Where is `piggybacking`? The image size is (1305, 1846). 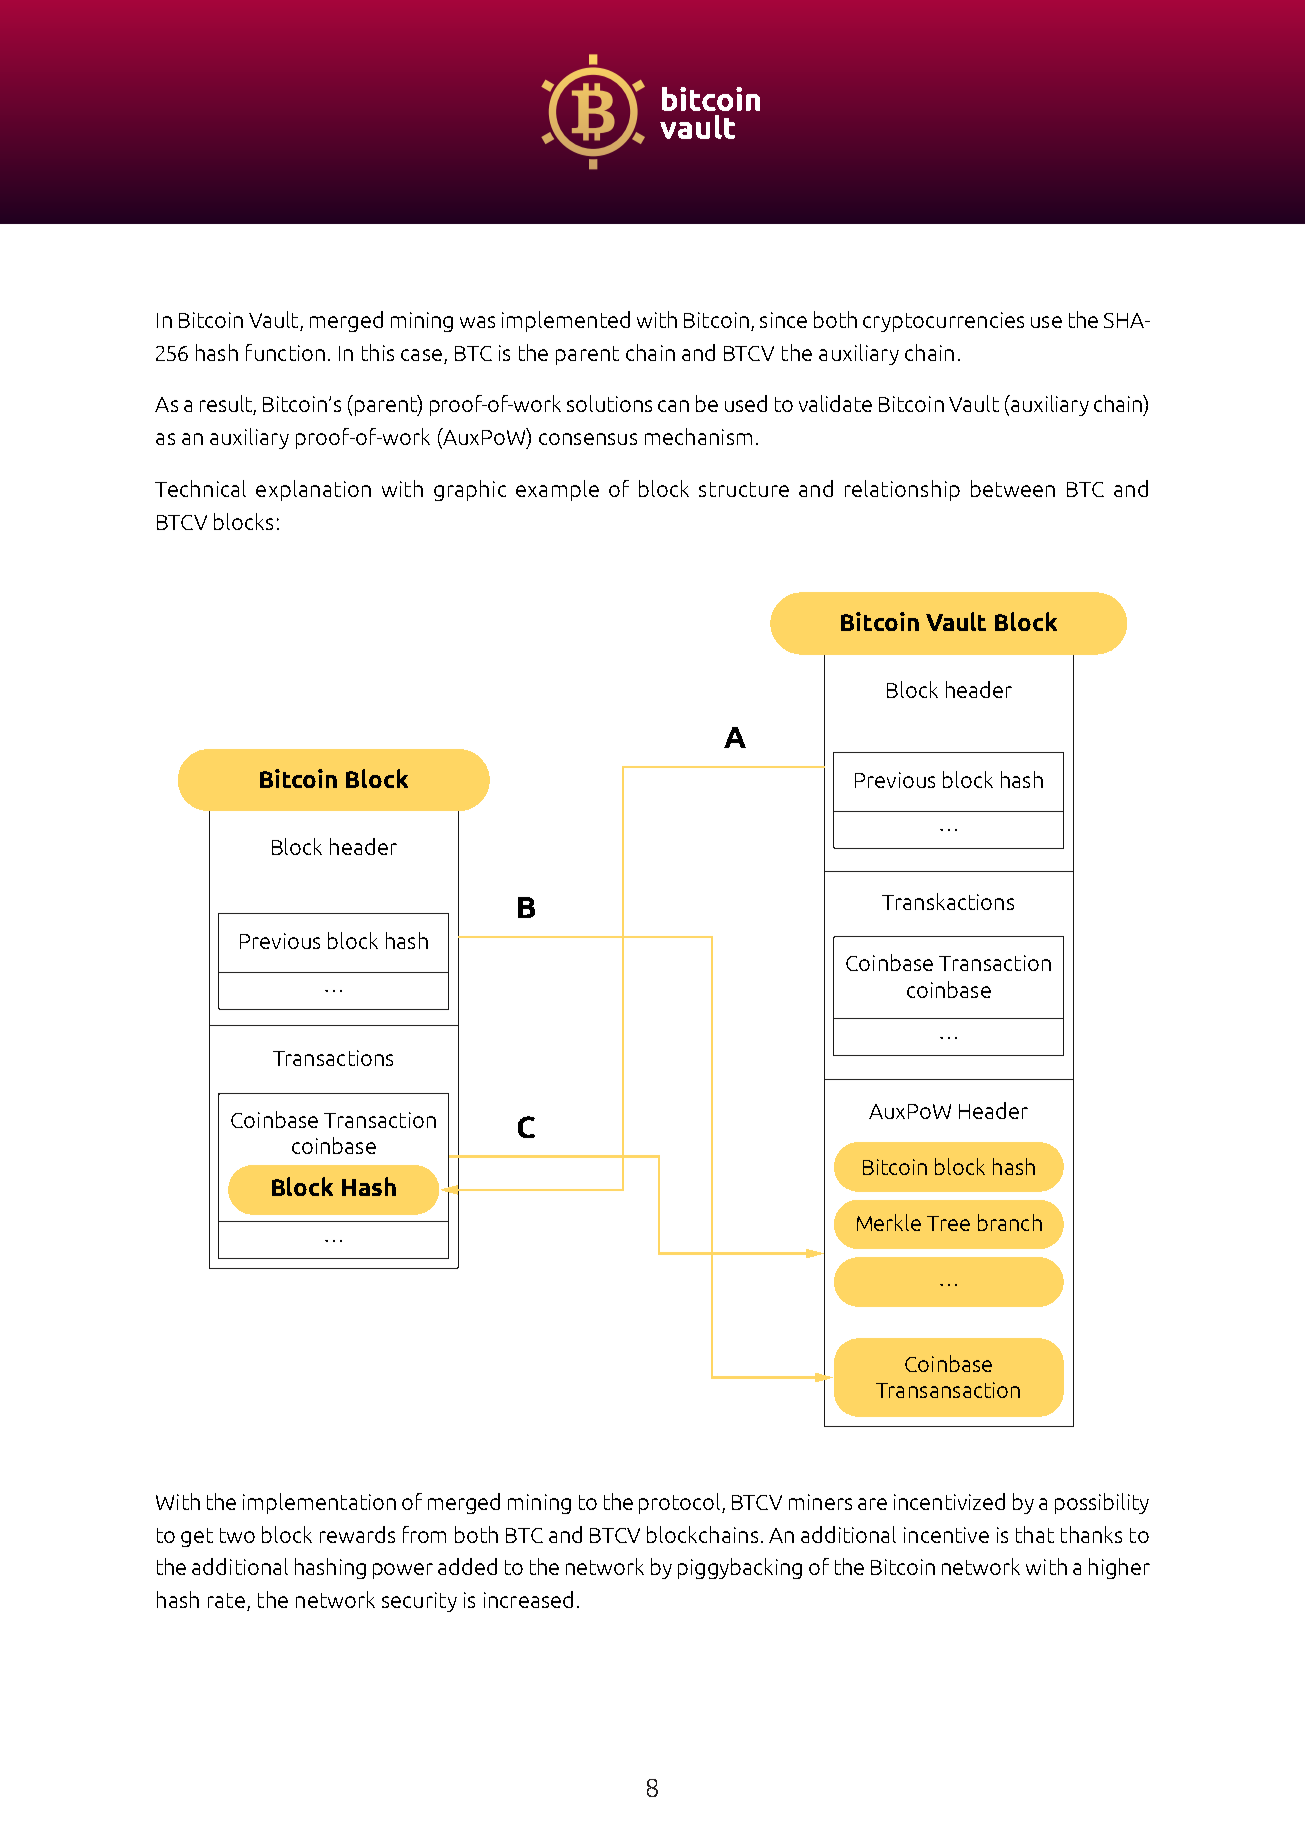
piggybacking is located at coordinates (740, 1568).
